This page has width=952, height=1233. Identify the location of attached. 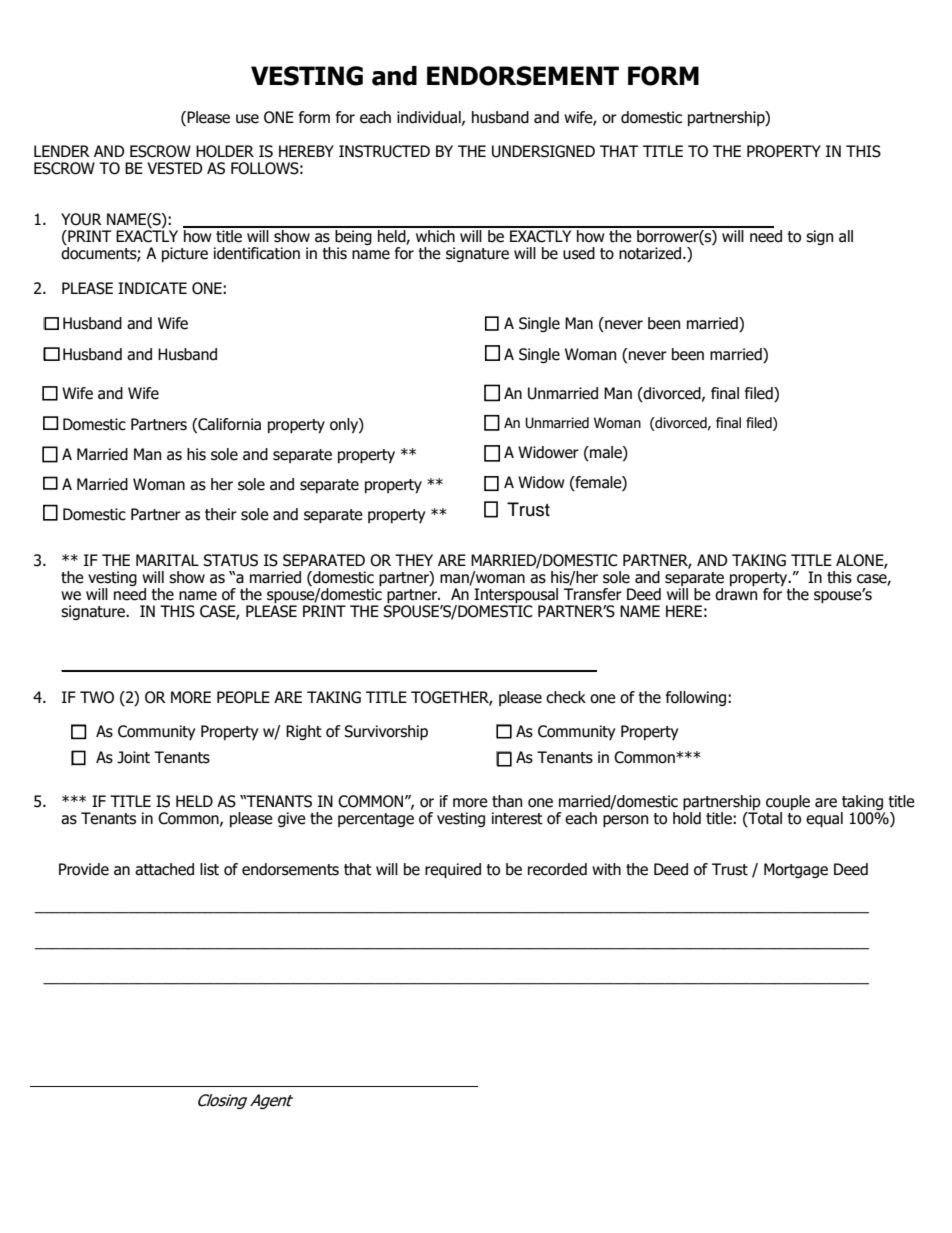
(164, 869).
